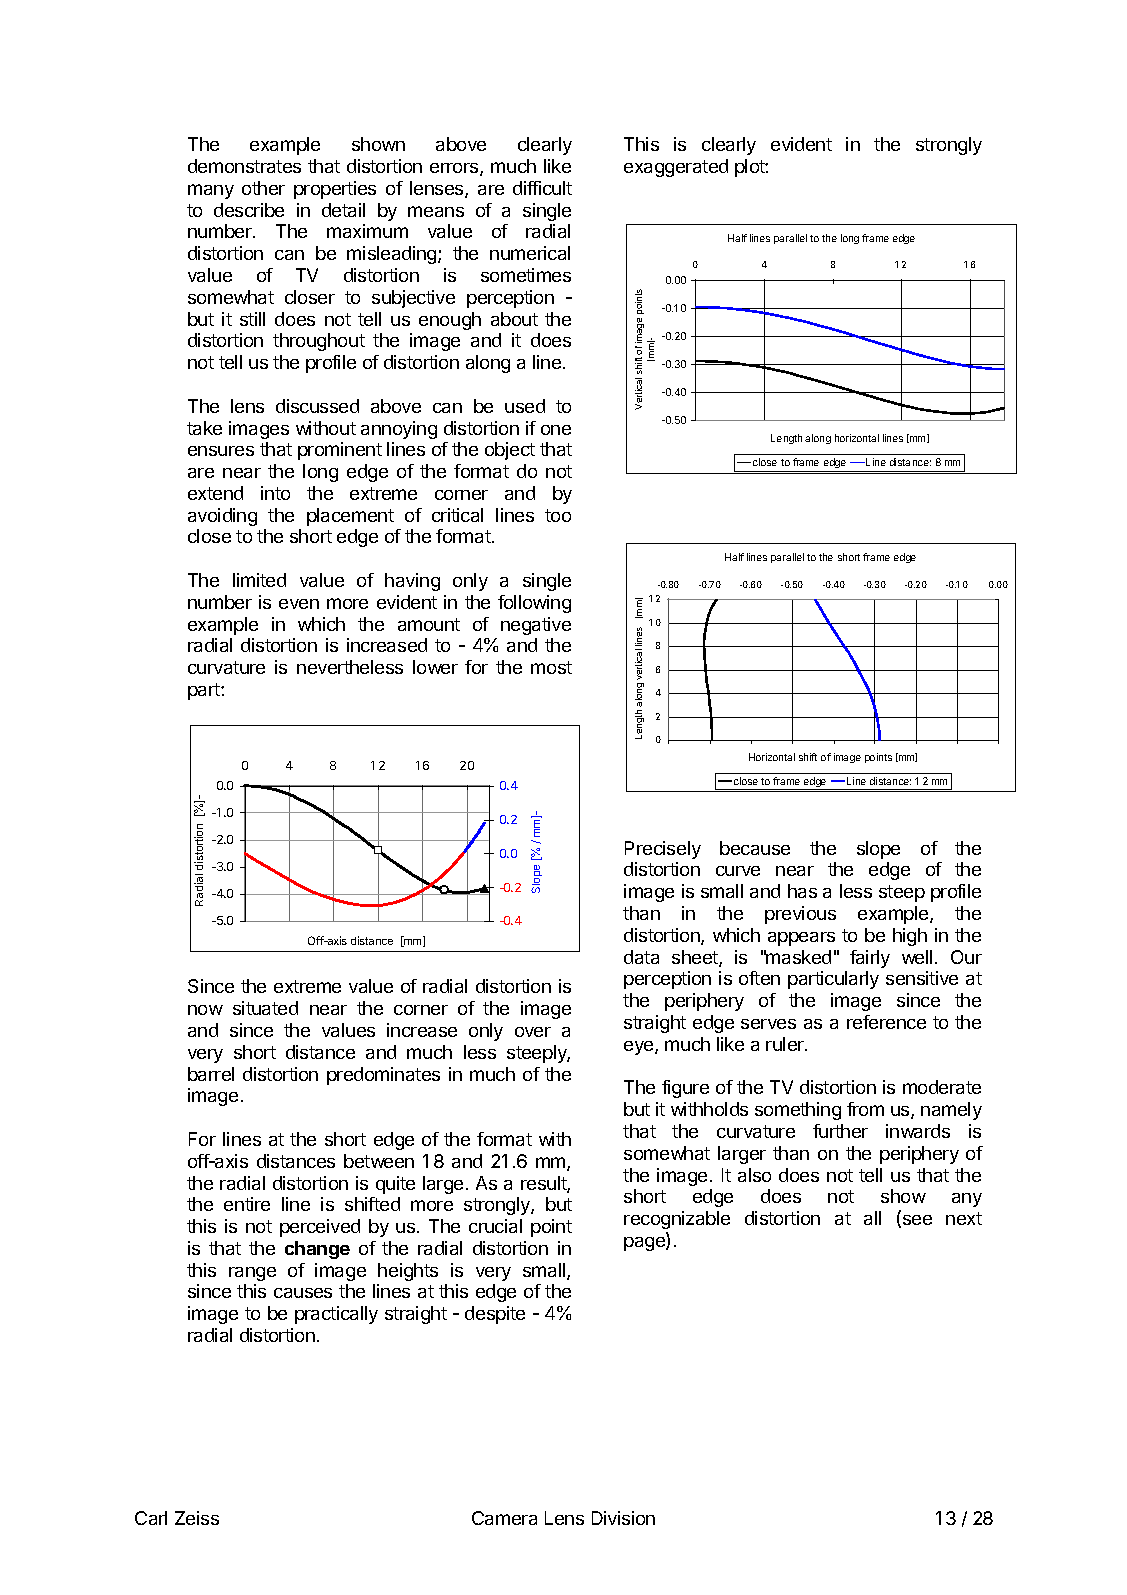 Image resolution: width=1127 pixels, height=1595 pixels. Describe the element at coordinates (802, 891) in the screenshot. I see `has` at that location.
